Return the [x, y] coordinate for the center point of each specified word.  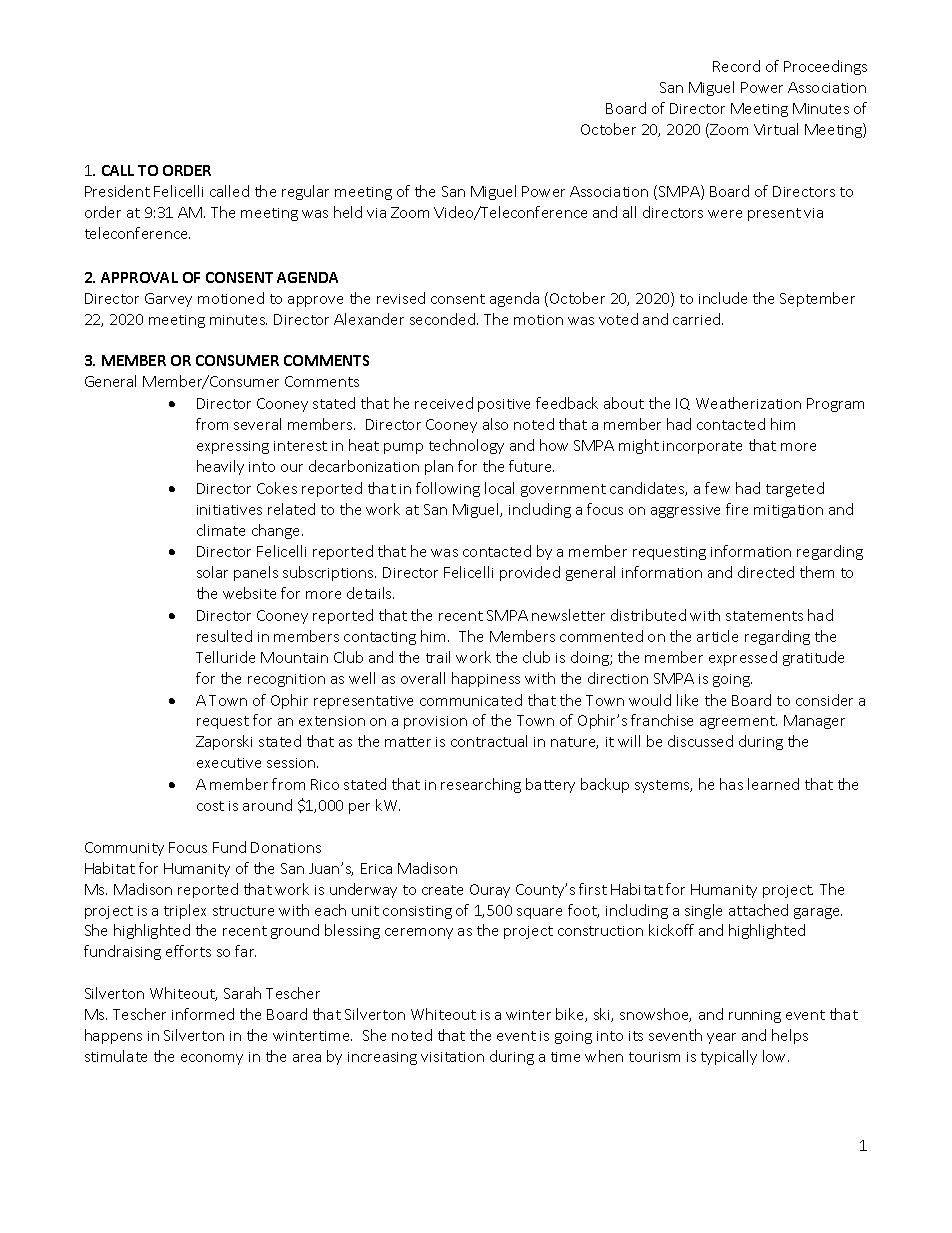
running [755, 1016]
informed [203, 1014]
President [117, 191]
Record [736, 66]
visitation [452, 1057]
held [348, 212]
